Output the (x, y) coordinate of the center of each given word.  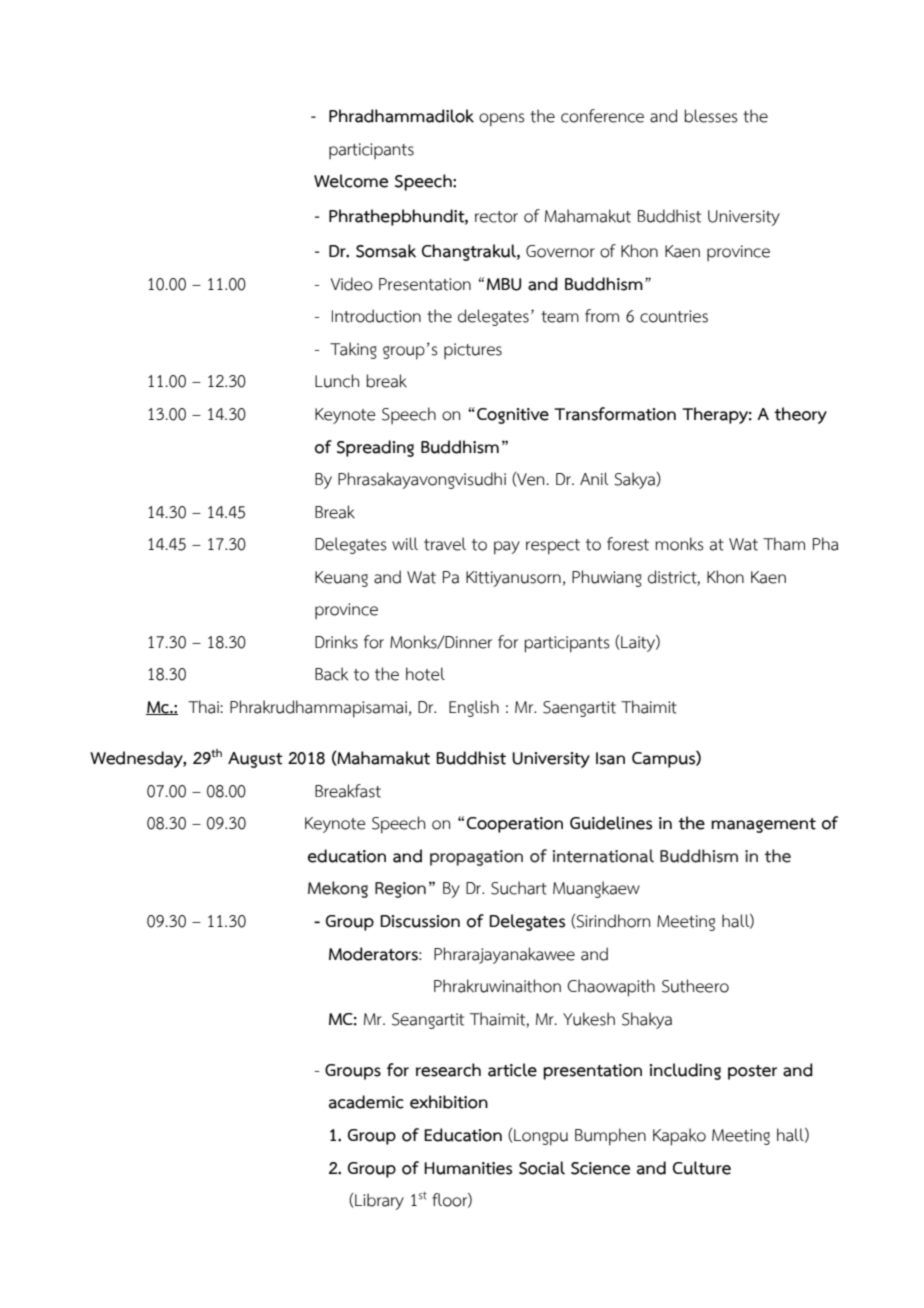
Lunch (337, 381)
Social (542, 1168)
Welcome (351, 181)
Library (378, 1201)
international (603, 856)
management (763, 825)
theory (800, 415)
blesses (711, 116)
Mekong (338, 889)
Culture (702, 1168)
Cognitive (513, 416)
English (474, 708)
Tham (784, 544)
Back (331, 674)
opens (502, 120)
